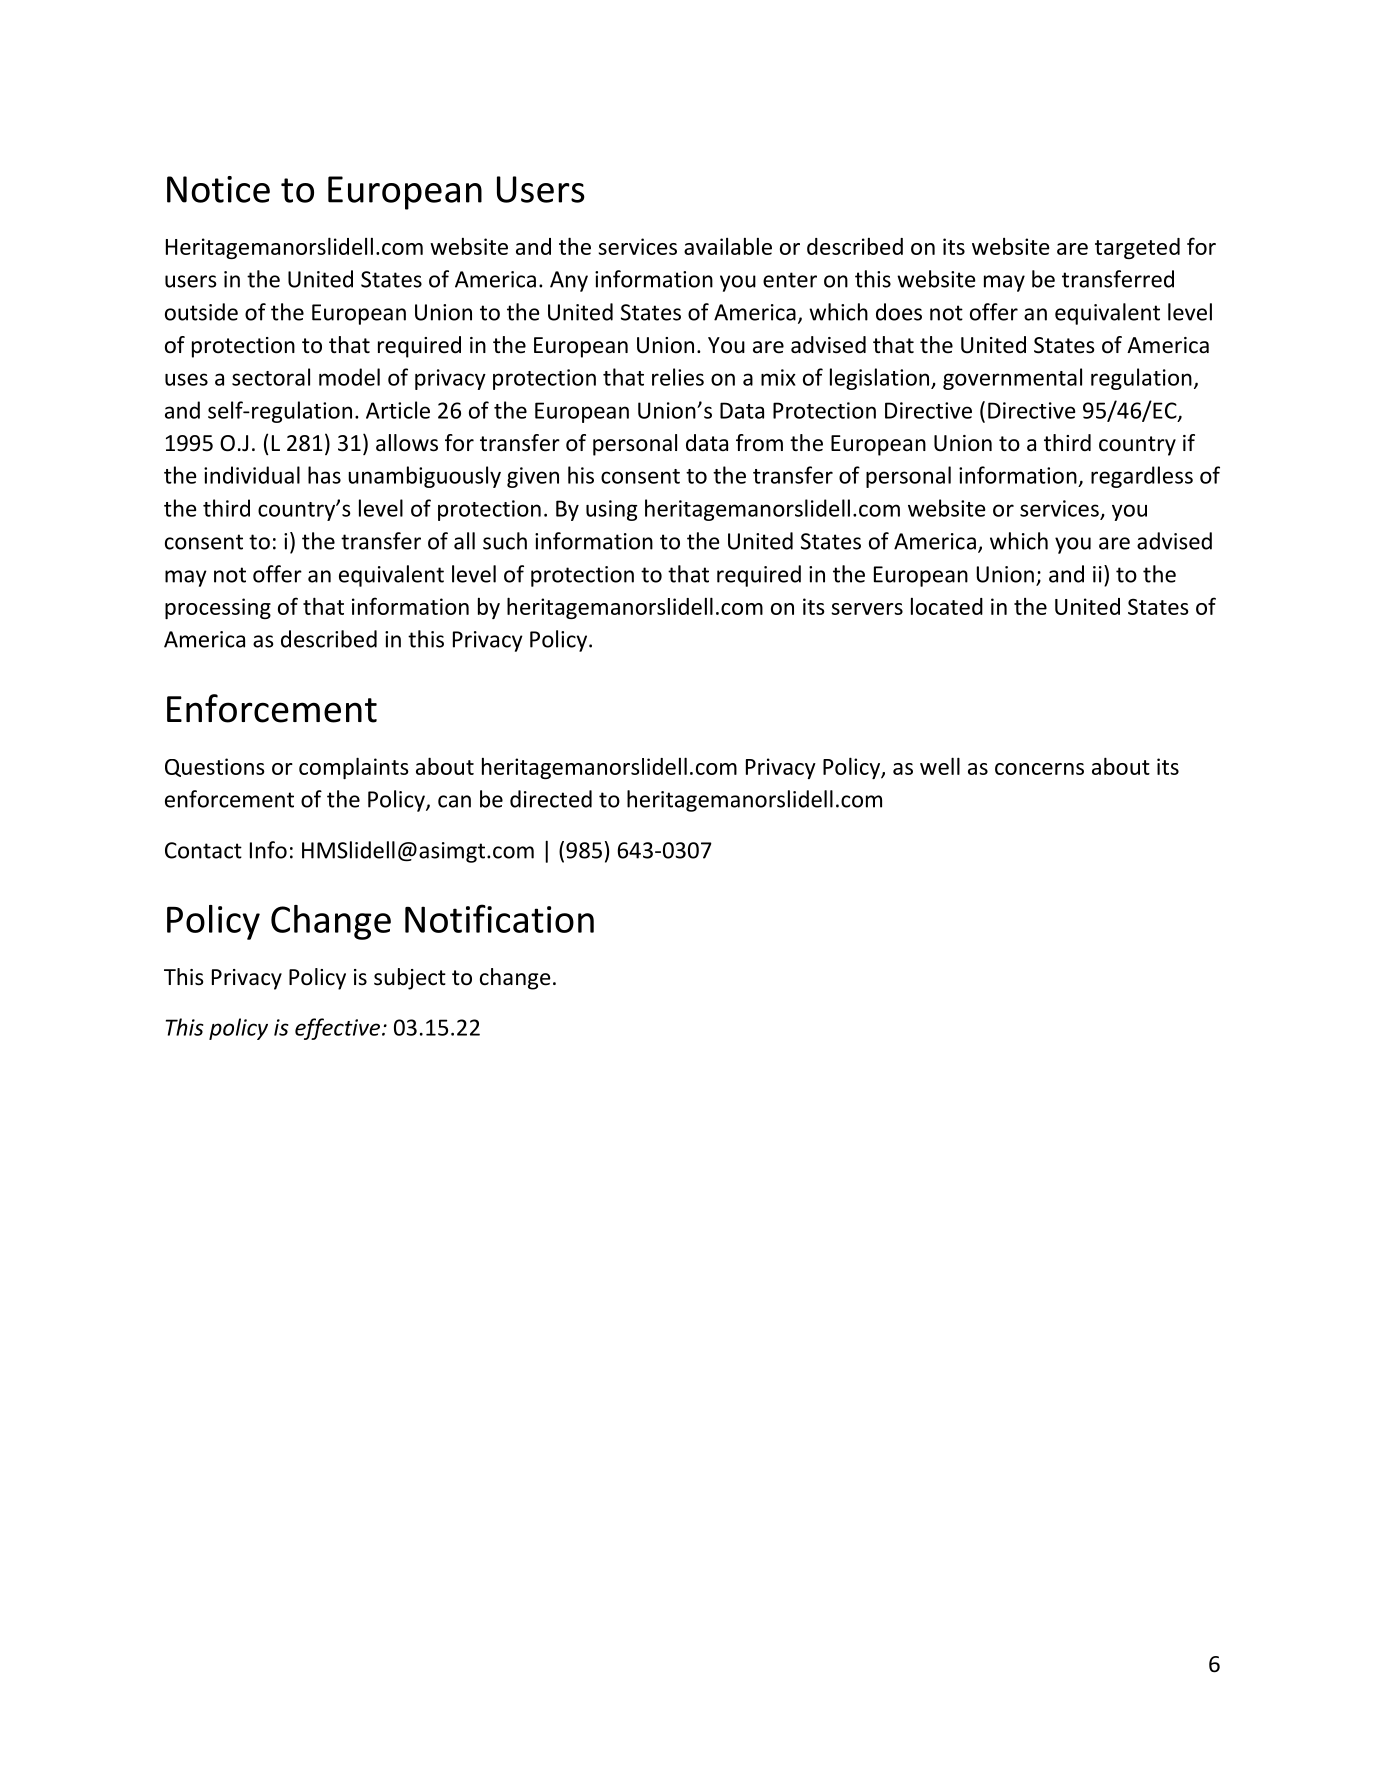  What do you see at coordinates (1039, 769) in the screenshot?
I see `concerns` at bounding box center [1039, 769].
